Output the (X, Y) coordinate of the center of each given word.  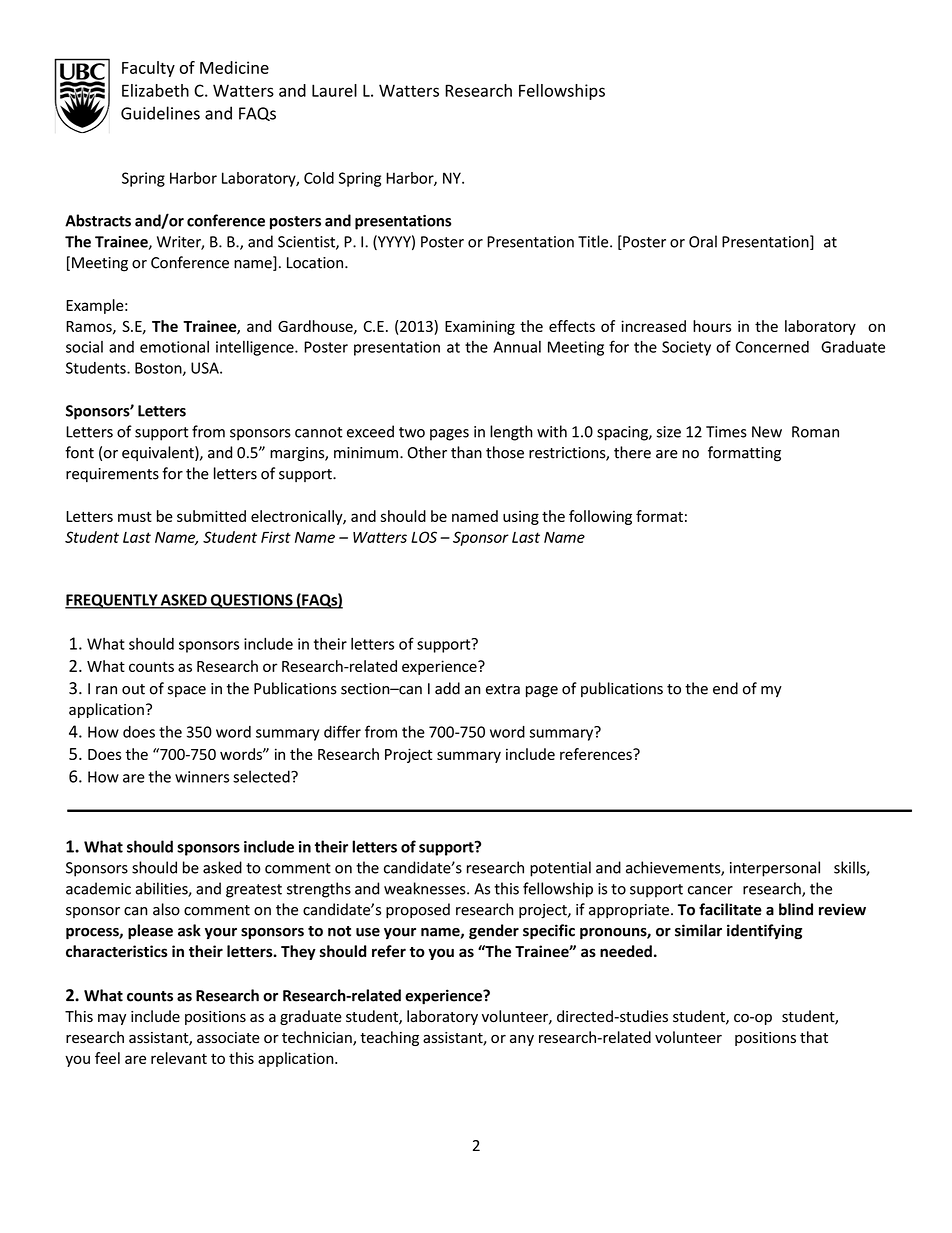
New (767, 432)
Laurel (334, 90)
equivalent (159, 453)
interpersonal (775, 869)
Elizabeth (155, 90)
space (187, 691)
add (447, 688)
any (522, 1040)
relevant (179, 1058)
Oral (703, 241)
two (412, 432)
